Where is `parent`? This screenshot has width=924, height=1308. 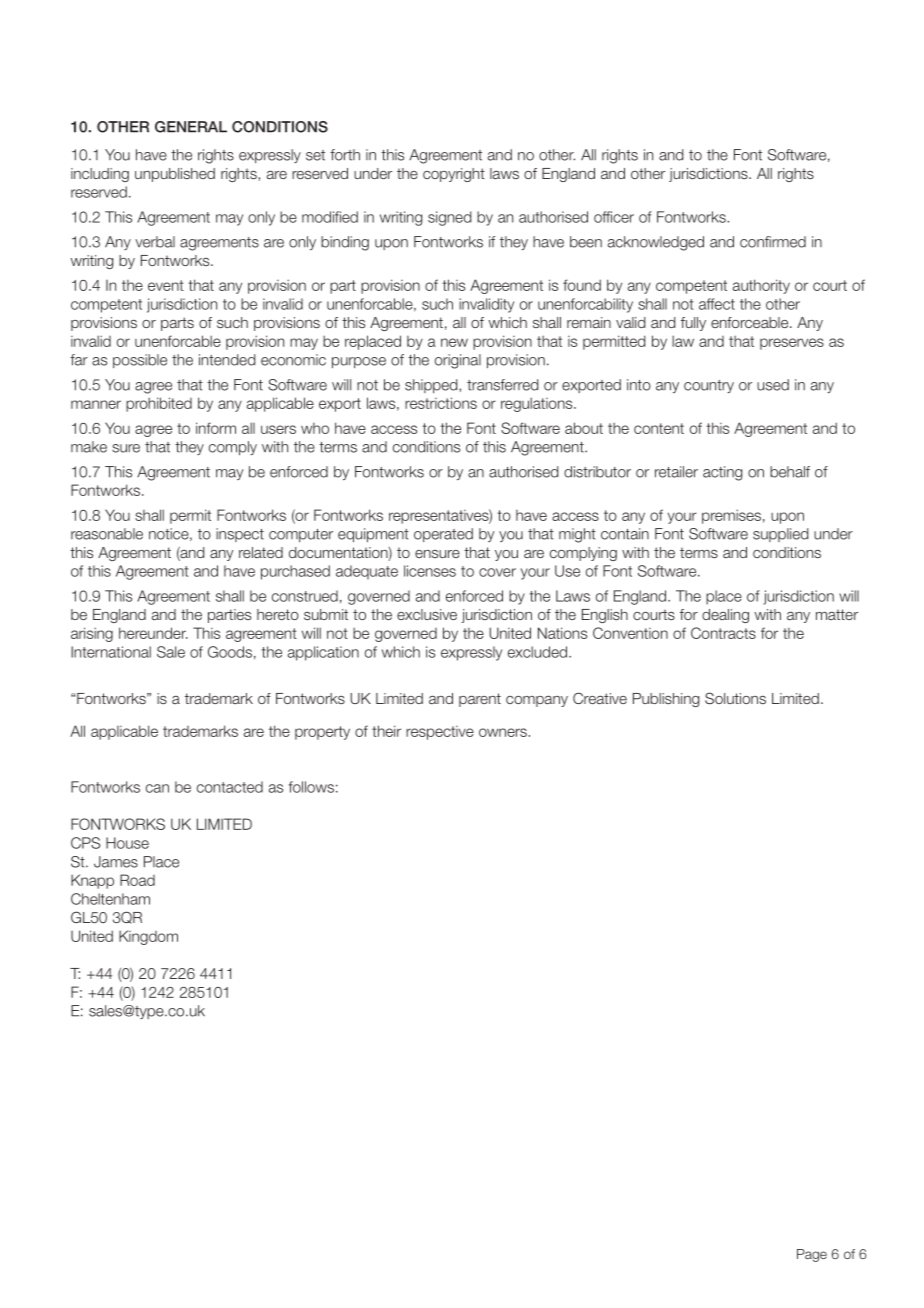 parent is located at coordinates (480, 700).
